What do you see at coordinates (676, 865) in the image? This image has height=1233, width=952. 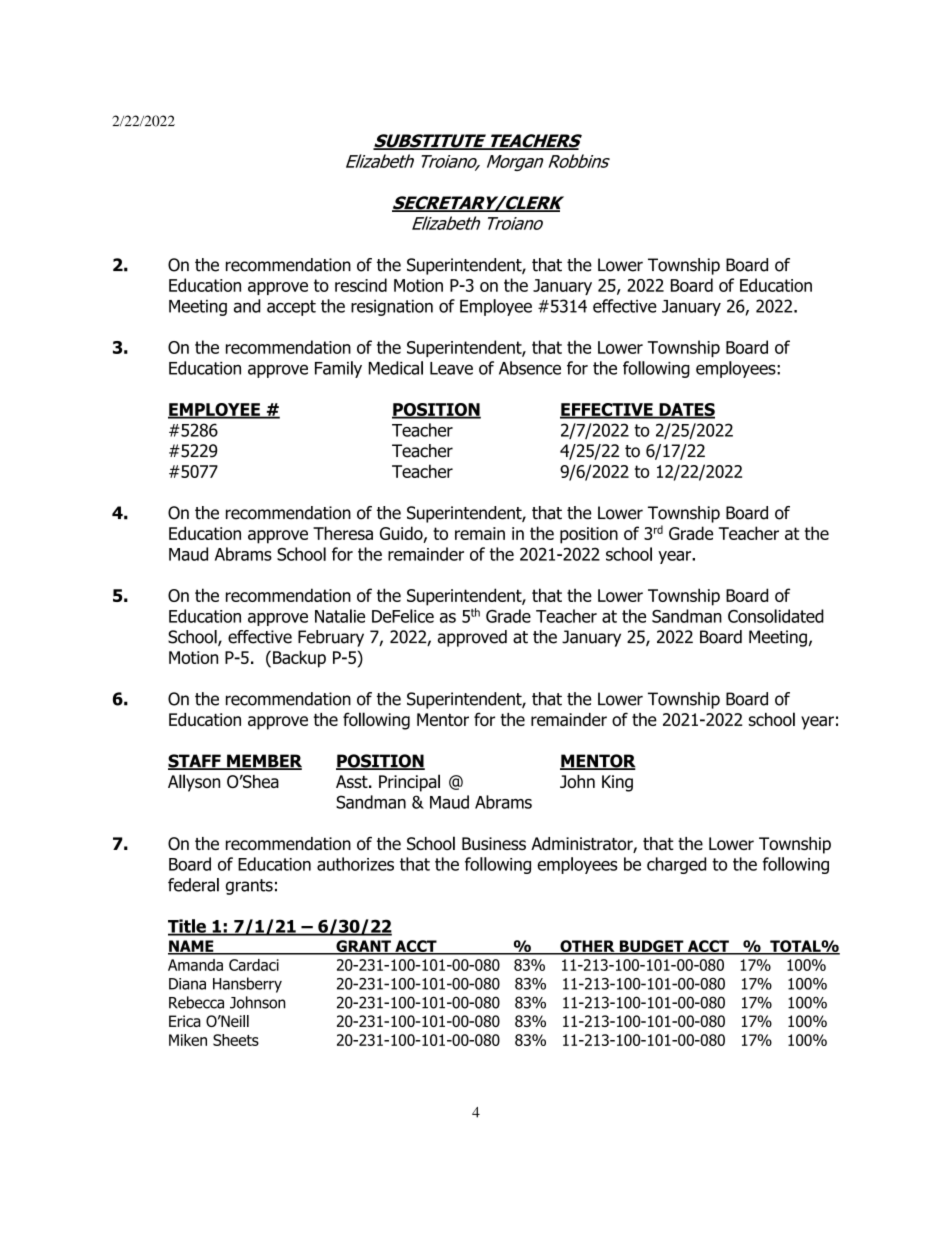 I see `charged` at bounding box center [676, 865].
